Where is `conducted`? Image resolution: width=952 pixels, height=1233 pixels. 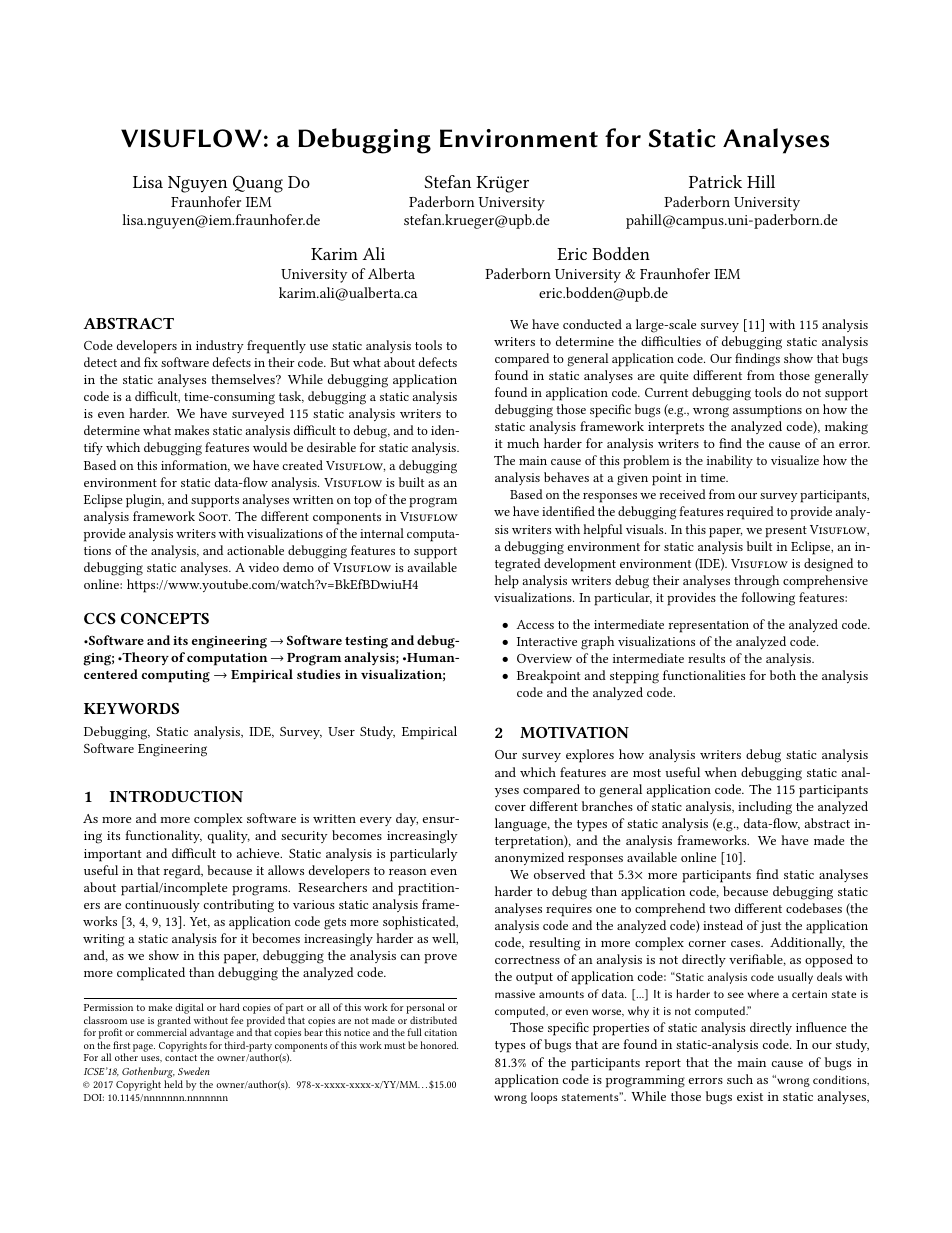
conducted is located at coordinates (592, 324).
